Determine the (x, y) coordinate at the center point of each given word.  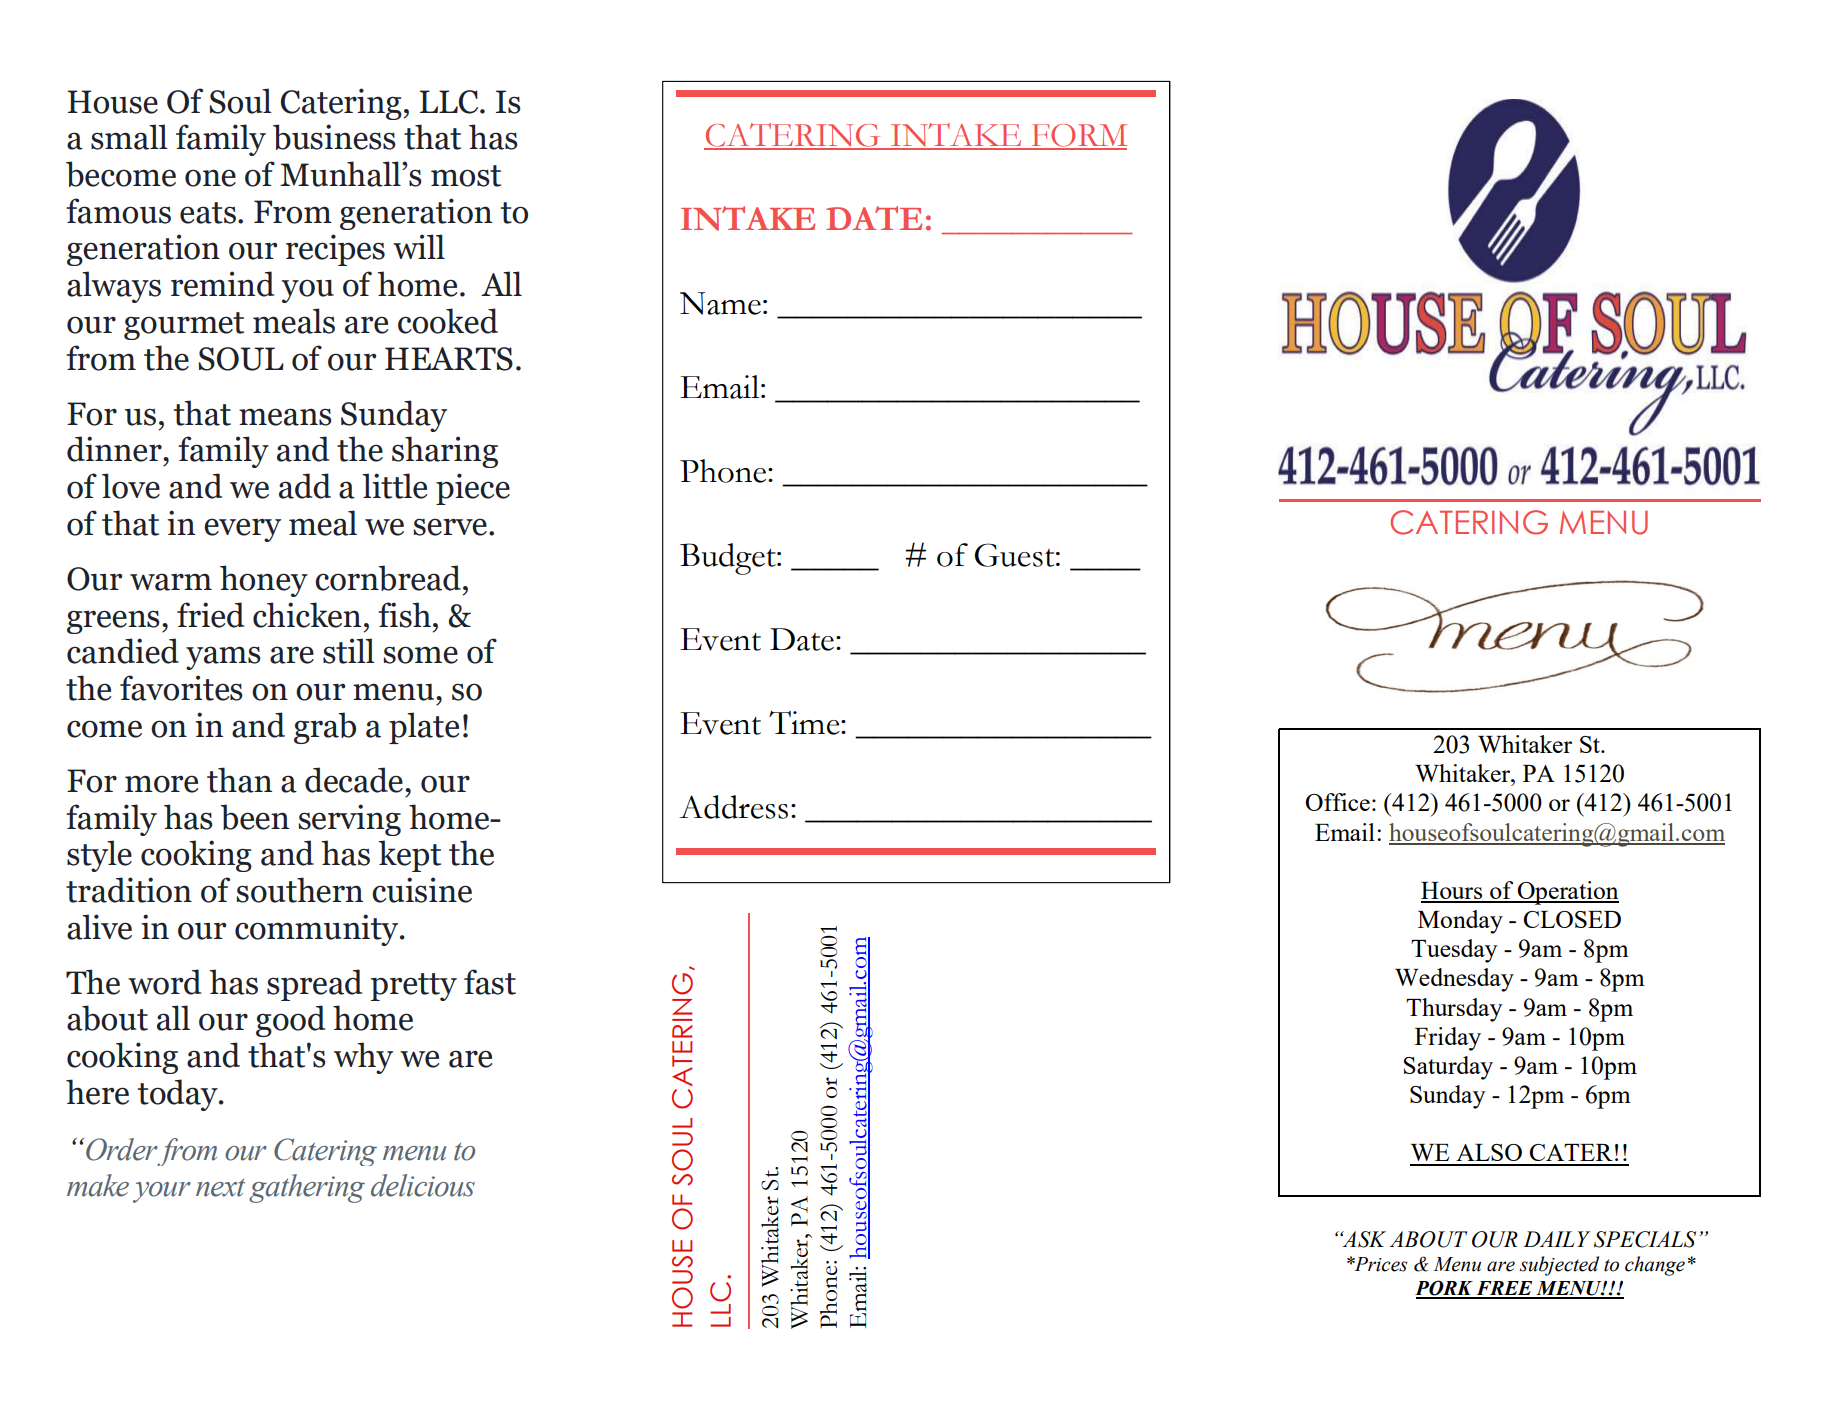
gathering (307, 1188)
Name (720, 303)
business (334, 137)
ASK (1363, 1239)
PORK (1445, 1289)
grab (325, 728)
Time (805, 723)
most (466, 176)
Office (1337, 802)
